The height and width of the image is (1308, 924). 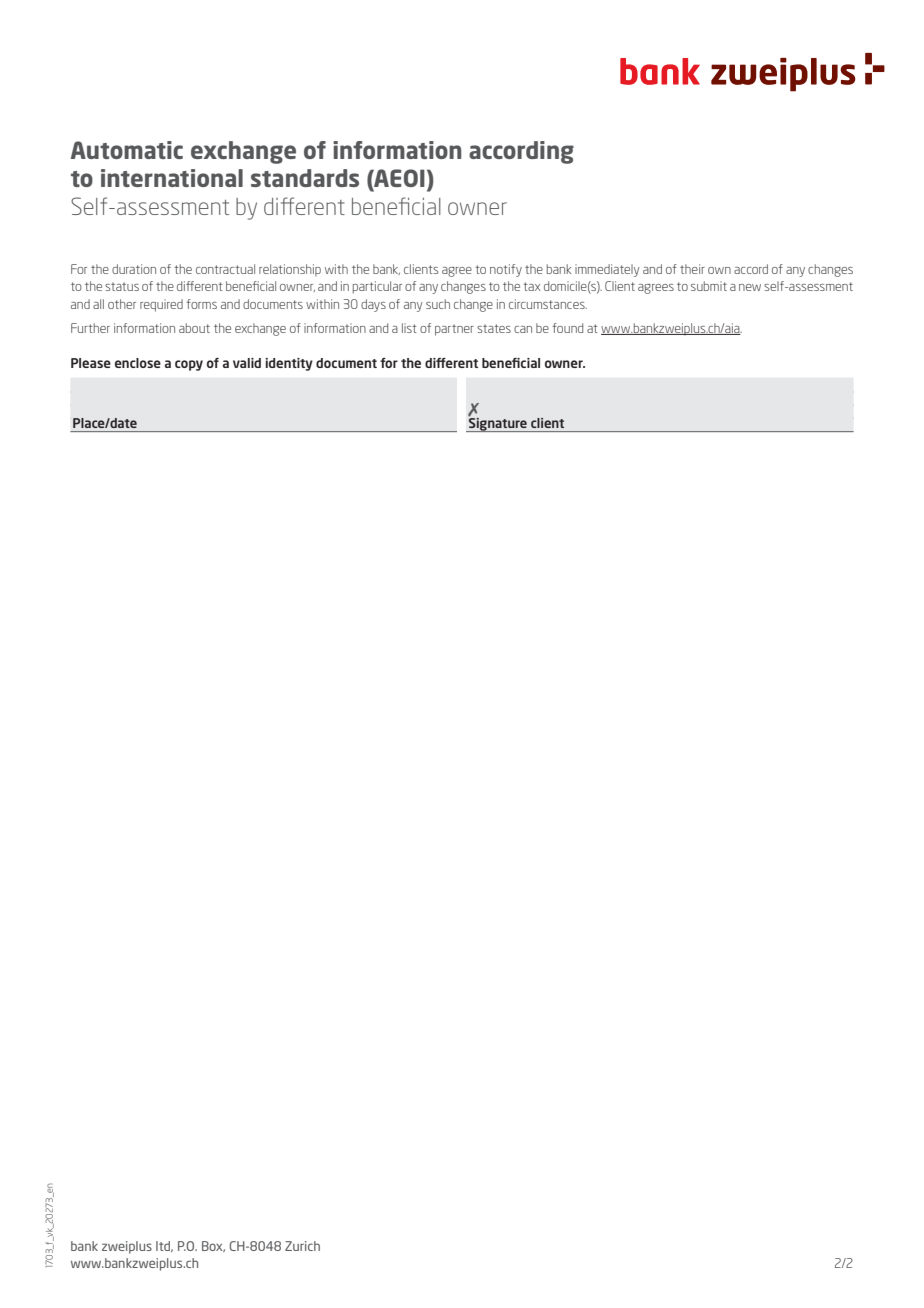 What do you see at coordinates (247, 363) in the image?
I see `valid` at bounding box center [247, 363].
